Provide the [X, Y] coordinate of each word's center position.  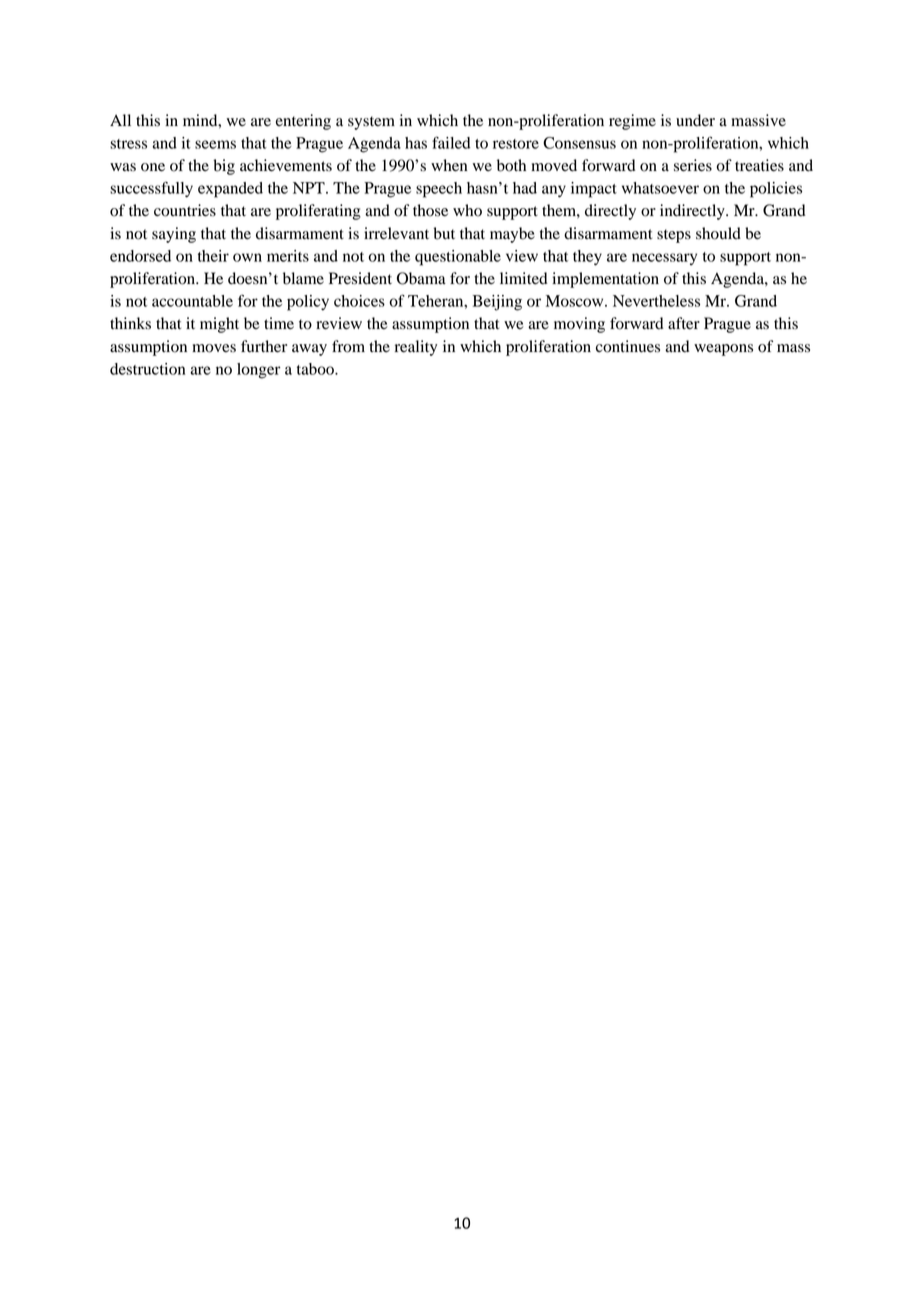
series [693, 165]
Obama [421, 278]
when [449, 165]
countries [185, 210]
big [224, 167]
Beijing [497, 303]
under [695, 120]
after [684, 323]
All [120, 120]
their [213, 256]
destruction [147, 369]
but [444, 233]
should [718, 233]
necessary [664, 259]
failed [451, 142]
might [219, 325]
